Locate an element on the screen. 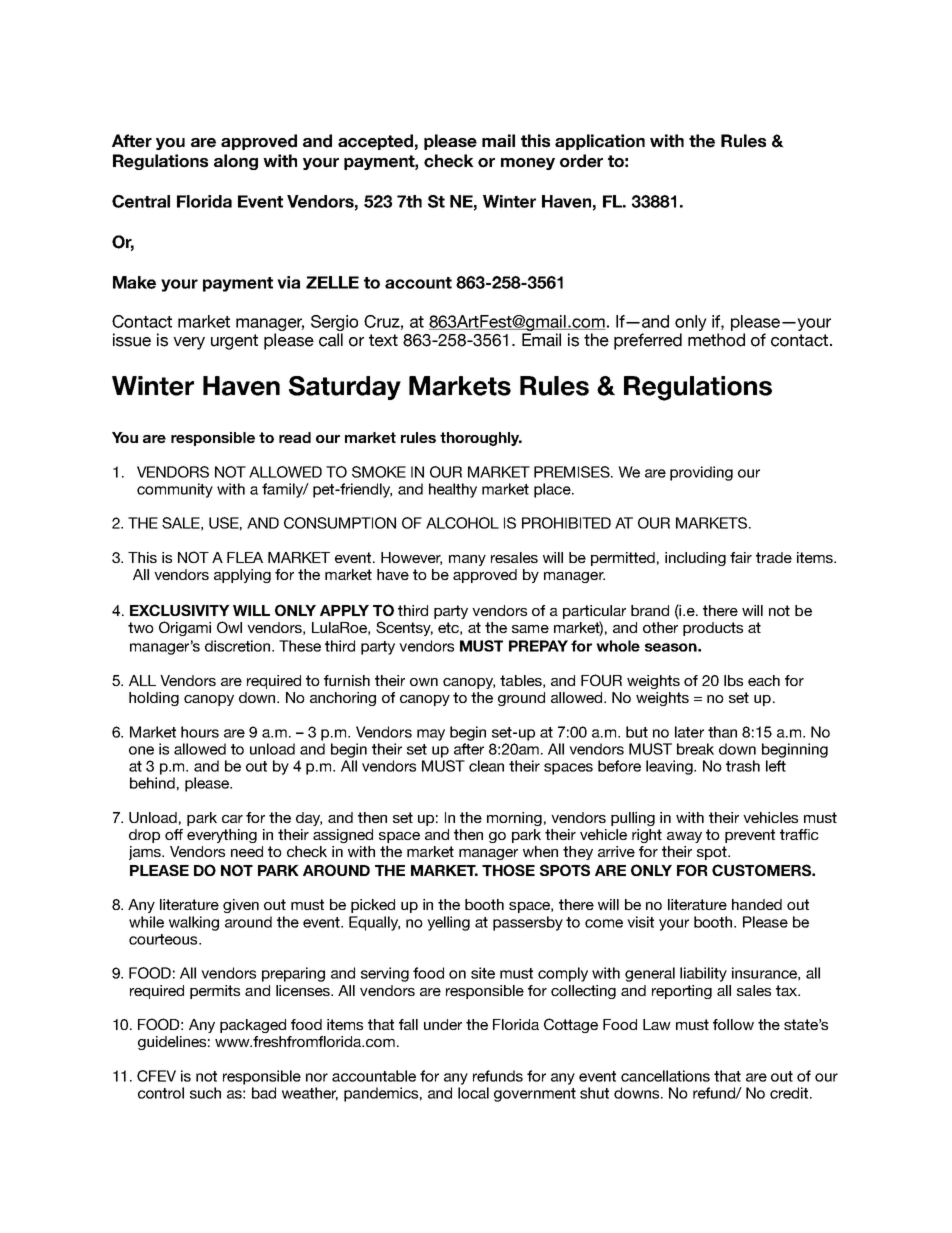 This screenshot has width=952, height=1233. including is located at coordinates (695, 559).
